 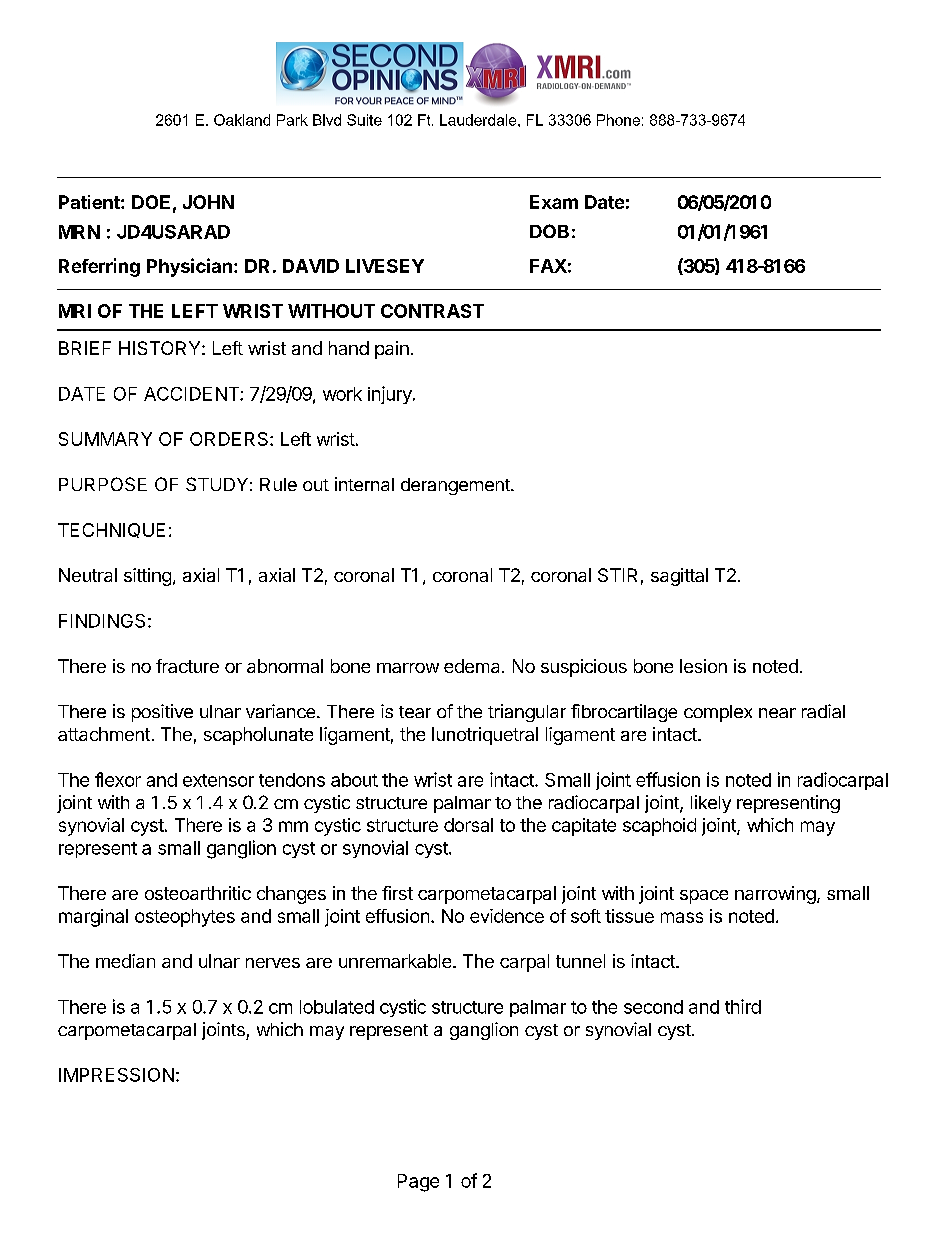 I want to click on dorsal, so click(x=468, y=825).
